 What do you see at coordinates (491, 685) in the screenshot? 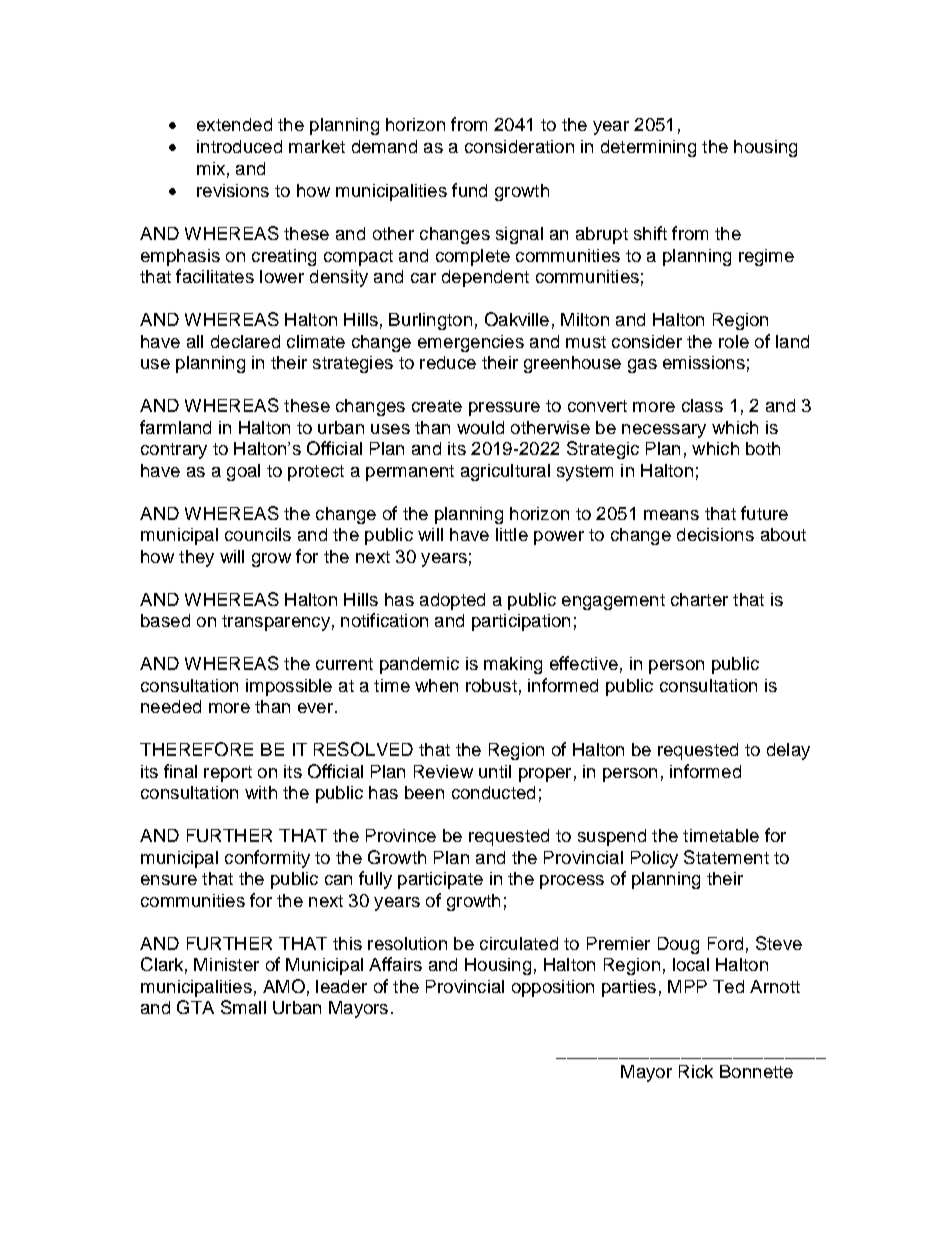
I see `robust` at bounding box center [491, 685].
